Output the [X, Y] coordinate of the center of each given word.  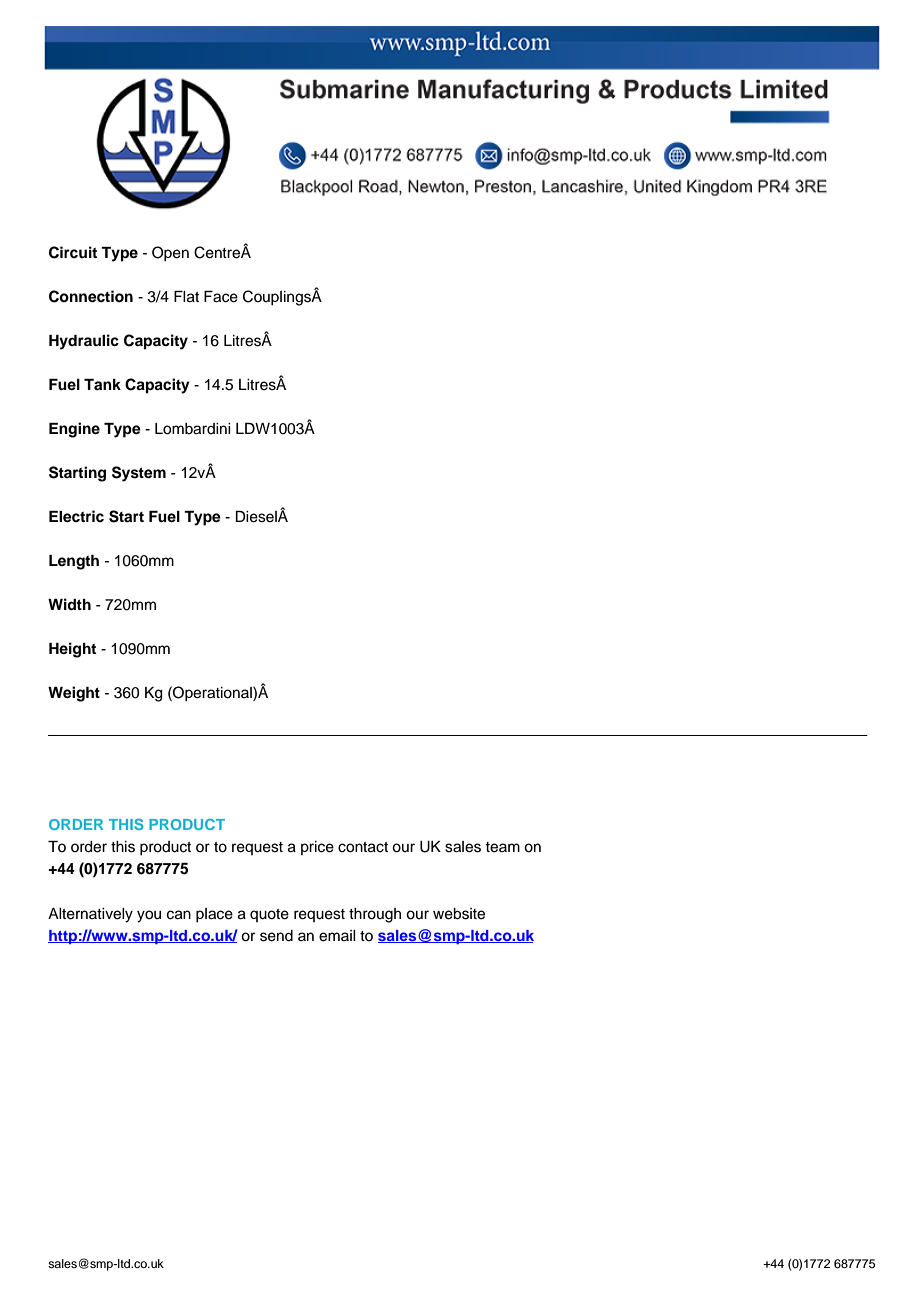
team [502, 847]
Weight [74, 694]
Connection [91, 296]
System [139, 474]
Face [221, 297]
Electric [76, 516]
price [317, 848]
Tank [102, 384]
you [149, 916]
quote [269, 915]
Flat [186, 297]
